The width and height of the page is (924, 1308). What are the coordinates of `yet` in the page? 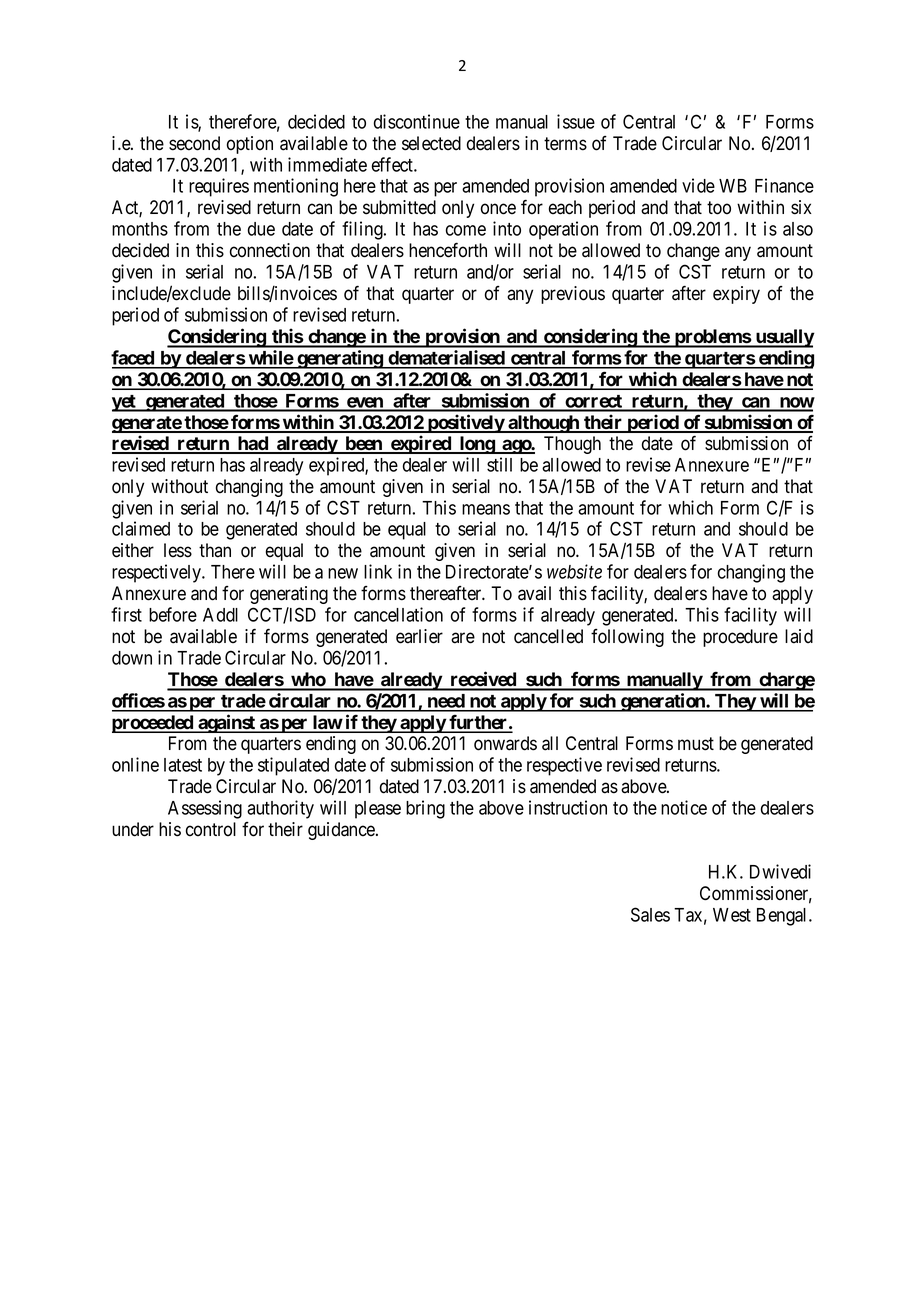 It's located at (125, 403).
